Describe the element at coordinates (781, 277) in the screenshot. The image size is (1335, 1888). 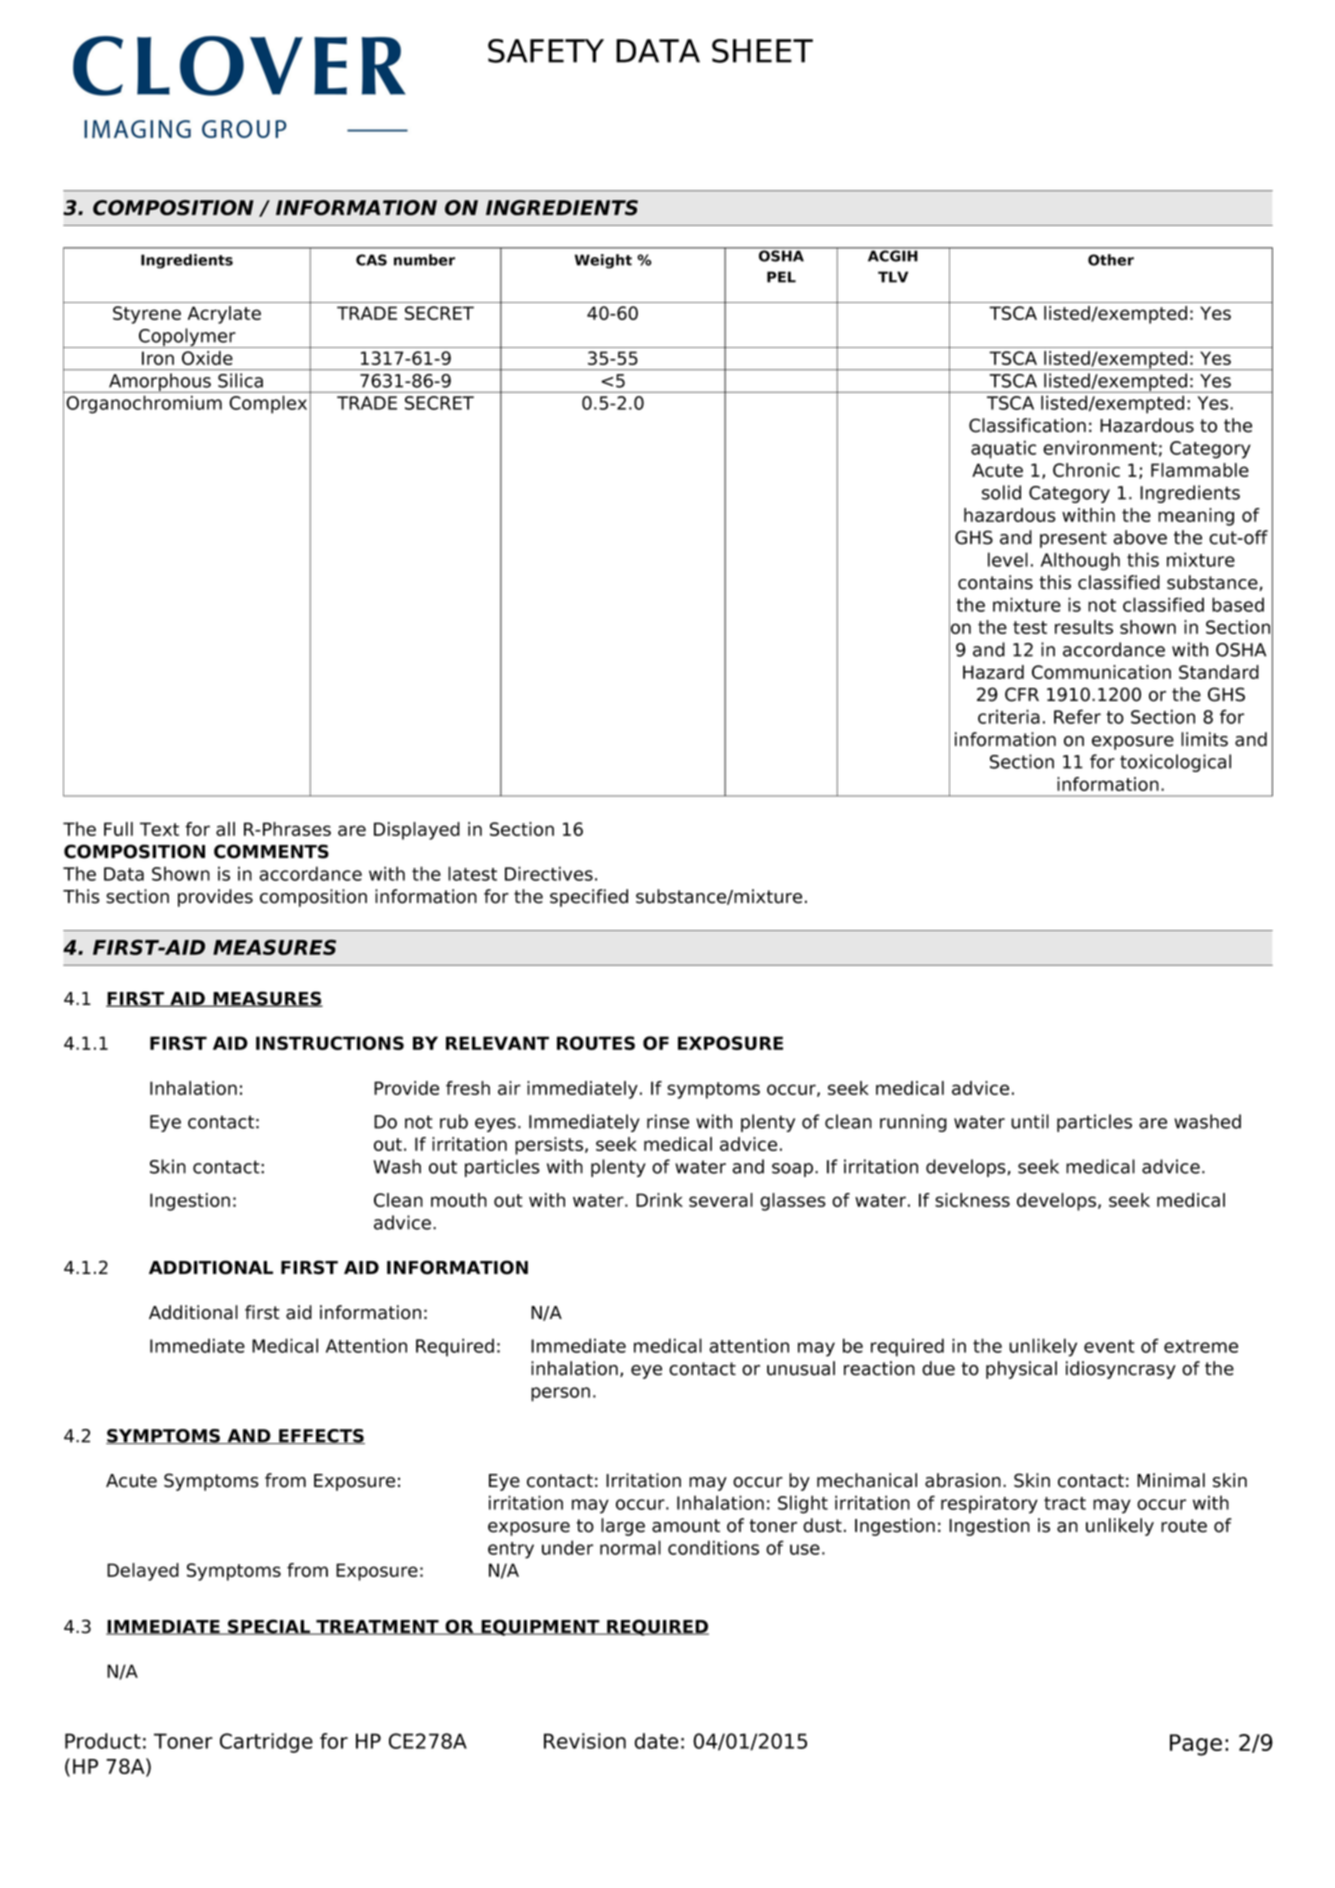
I see `PEL` at that location.
